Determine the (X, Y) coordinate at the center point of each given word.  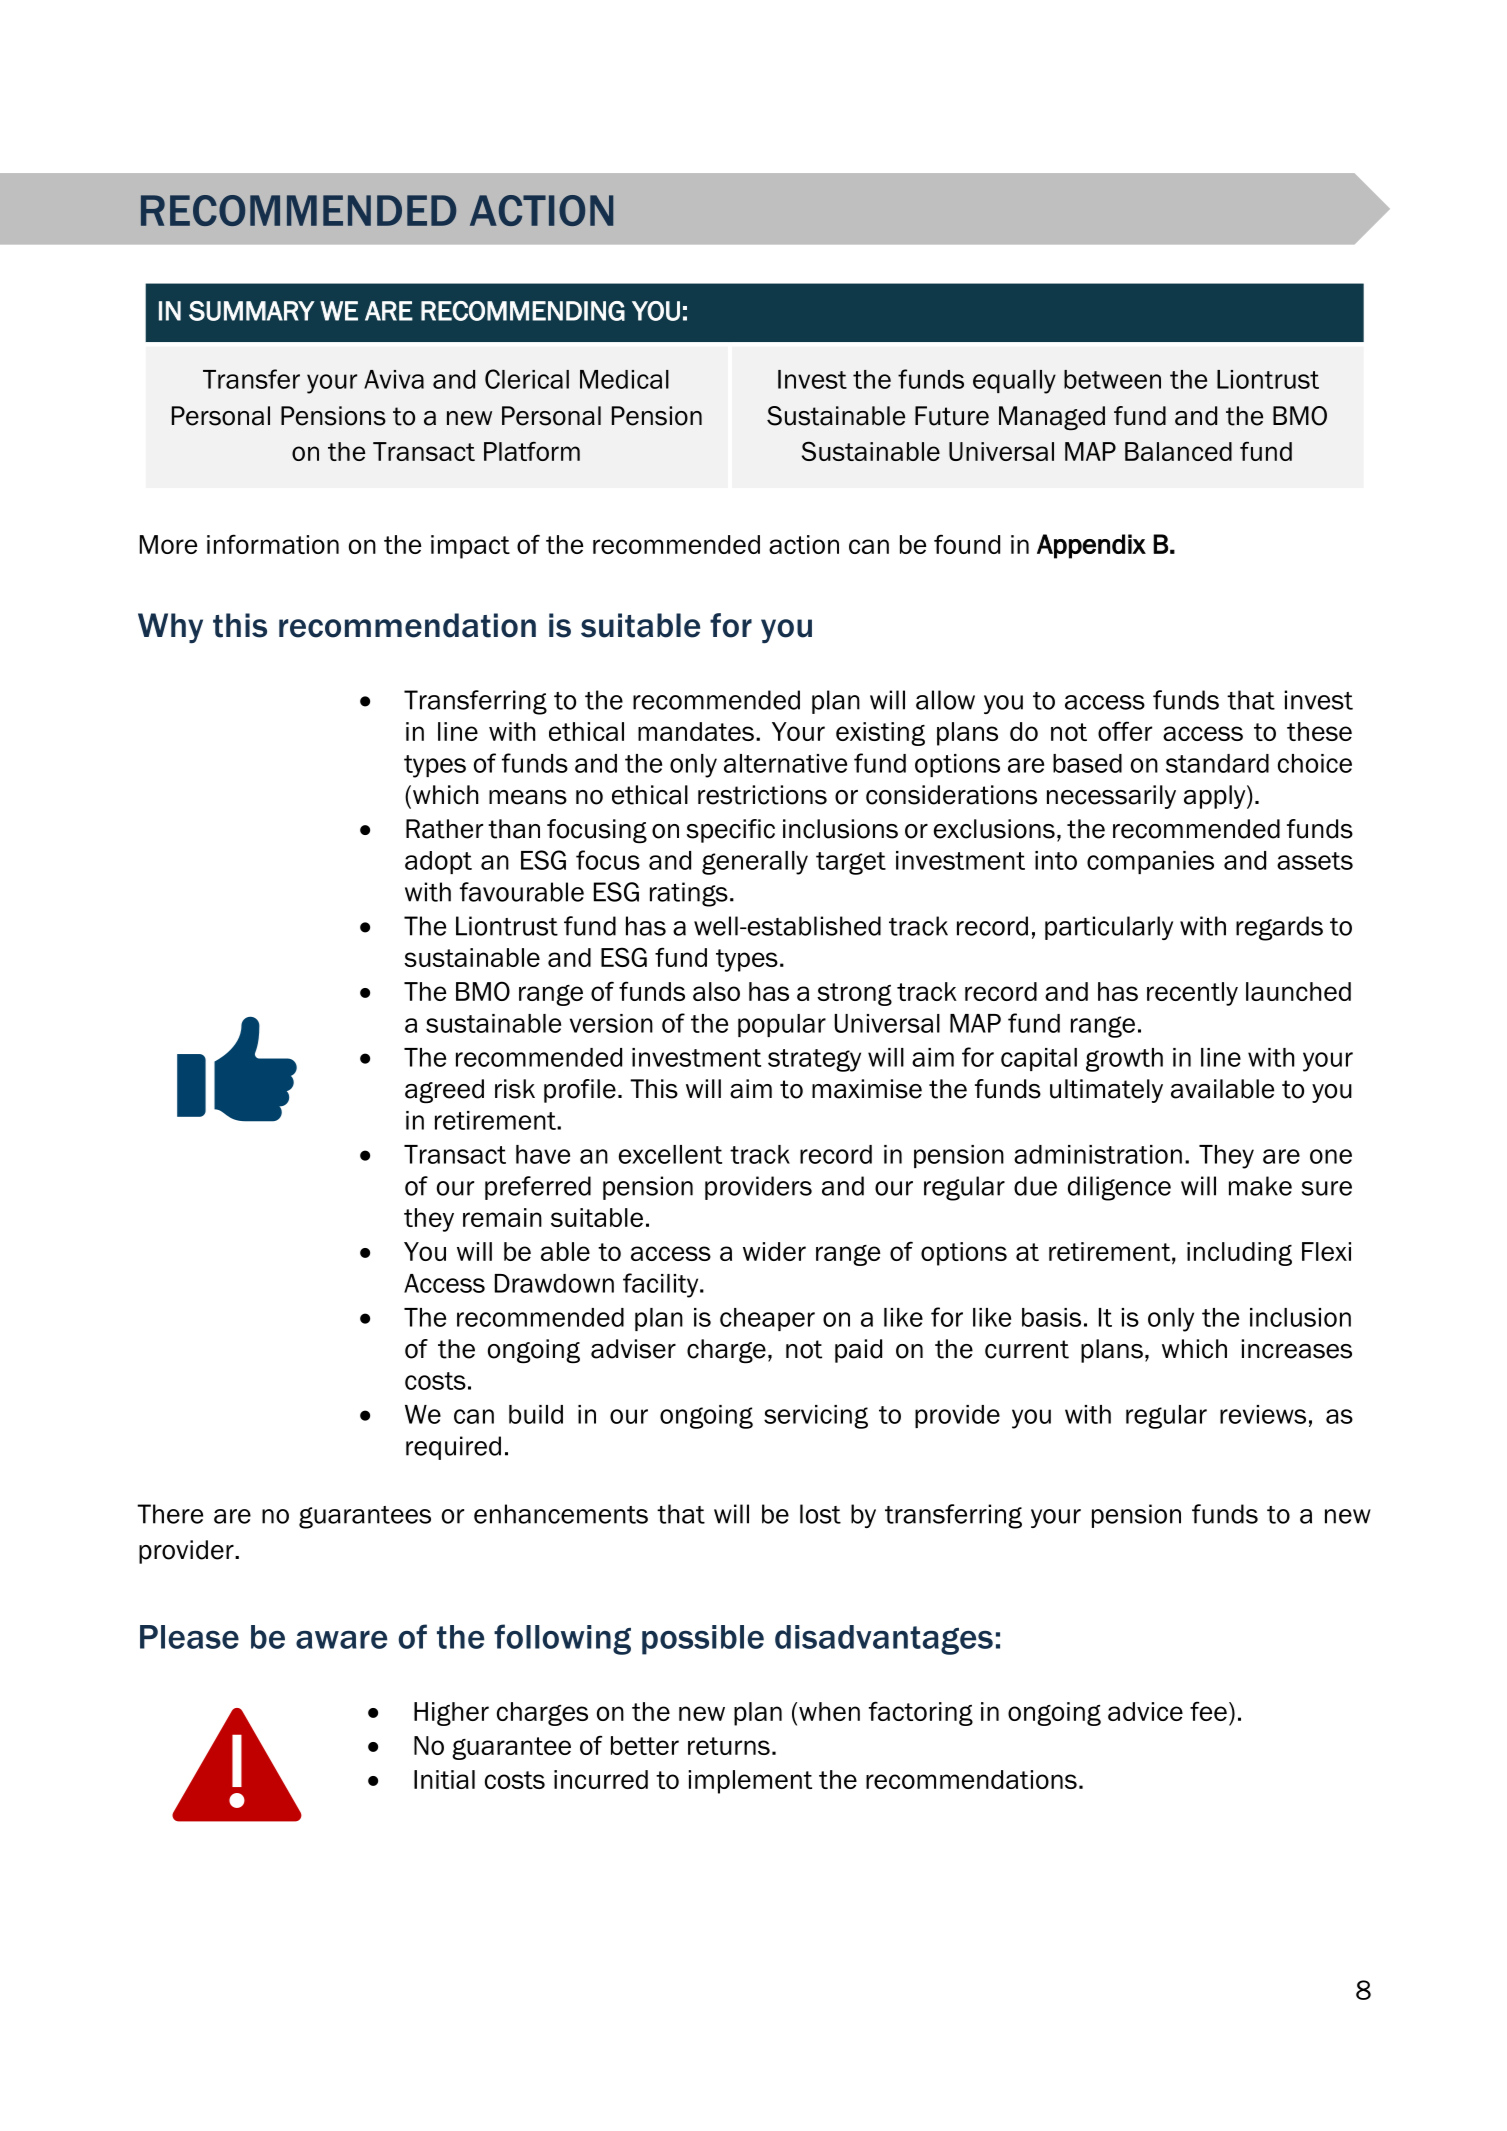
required (453, 1448)
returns (729, 1746)
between (1112, 379)
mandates (696, 731)
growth (1124, 1060)
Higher (451, 1714)
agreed (444, 1091)
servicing (816, 1417)
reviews (1263, 1414)
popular (782, 1025)
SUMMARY (252, 311)
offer (1125, 731)
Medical (624, 379)
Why (170, 628)
